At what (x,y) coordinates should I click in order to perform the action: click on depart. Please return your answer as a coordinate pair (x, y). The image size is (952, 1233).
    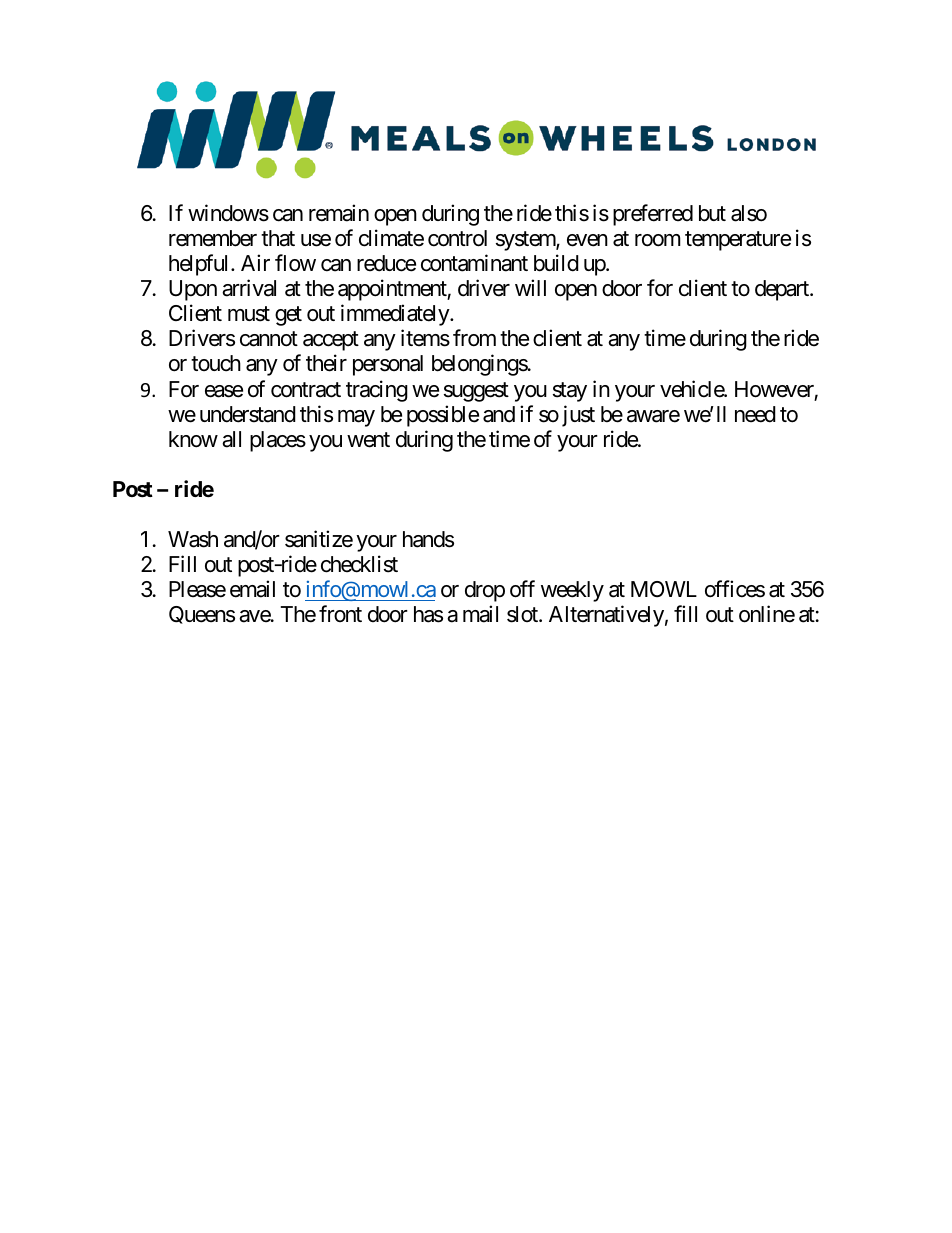
    Looking at the image, I should click on (783, 290).
